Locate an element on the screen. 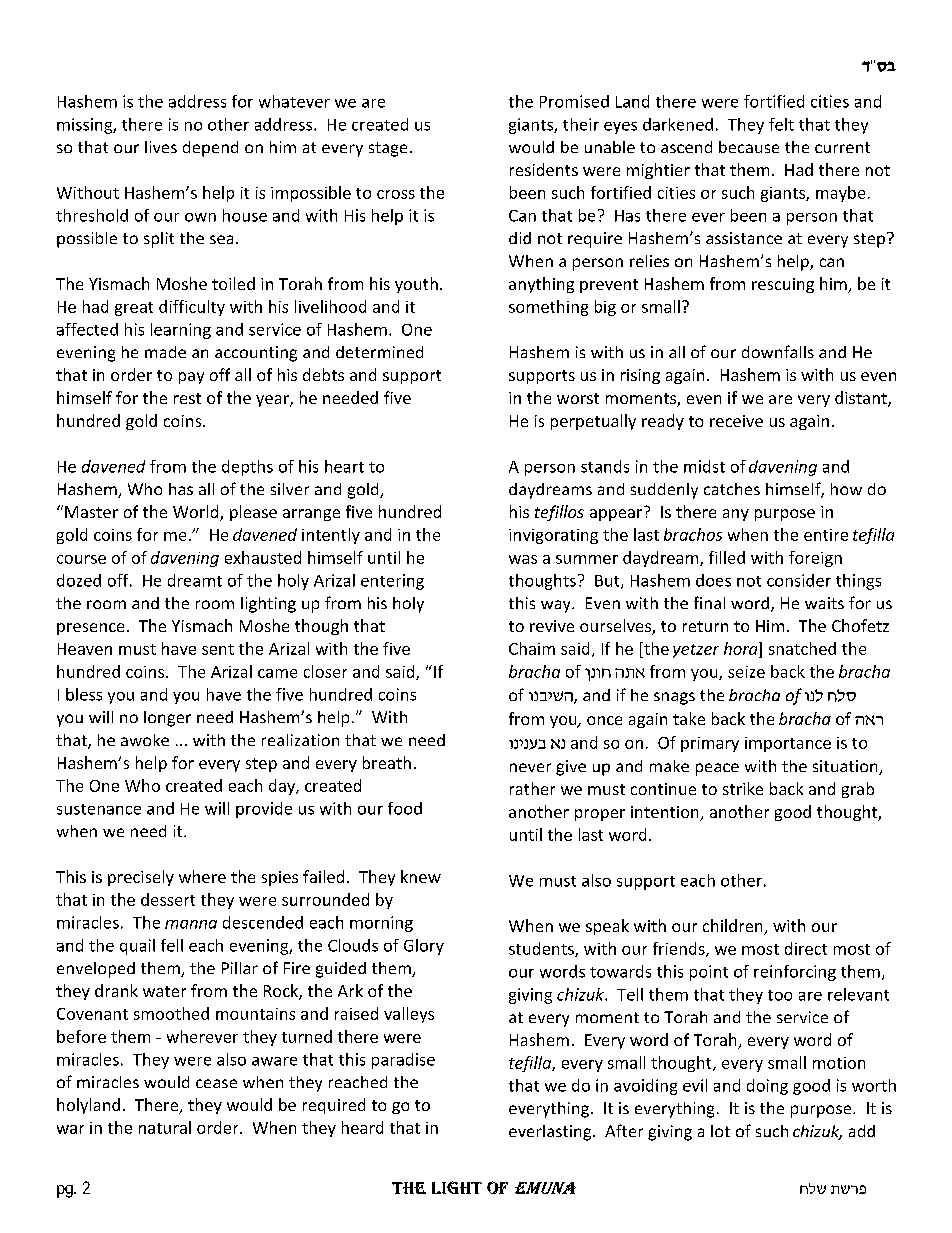 The height and width of the screenshot is (1233, 952). doing is located at coordinates (767, 1087).
